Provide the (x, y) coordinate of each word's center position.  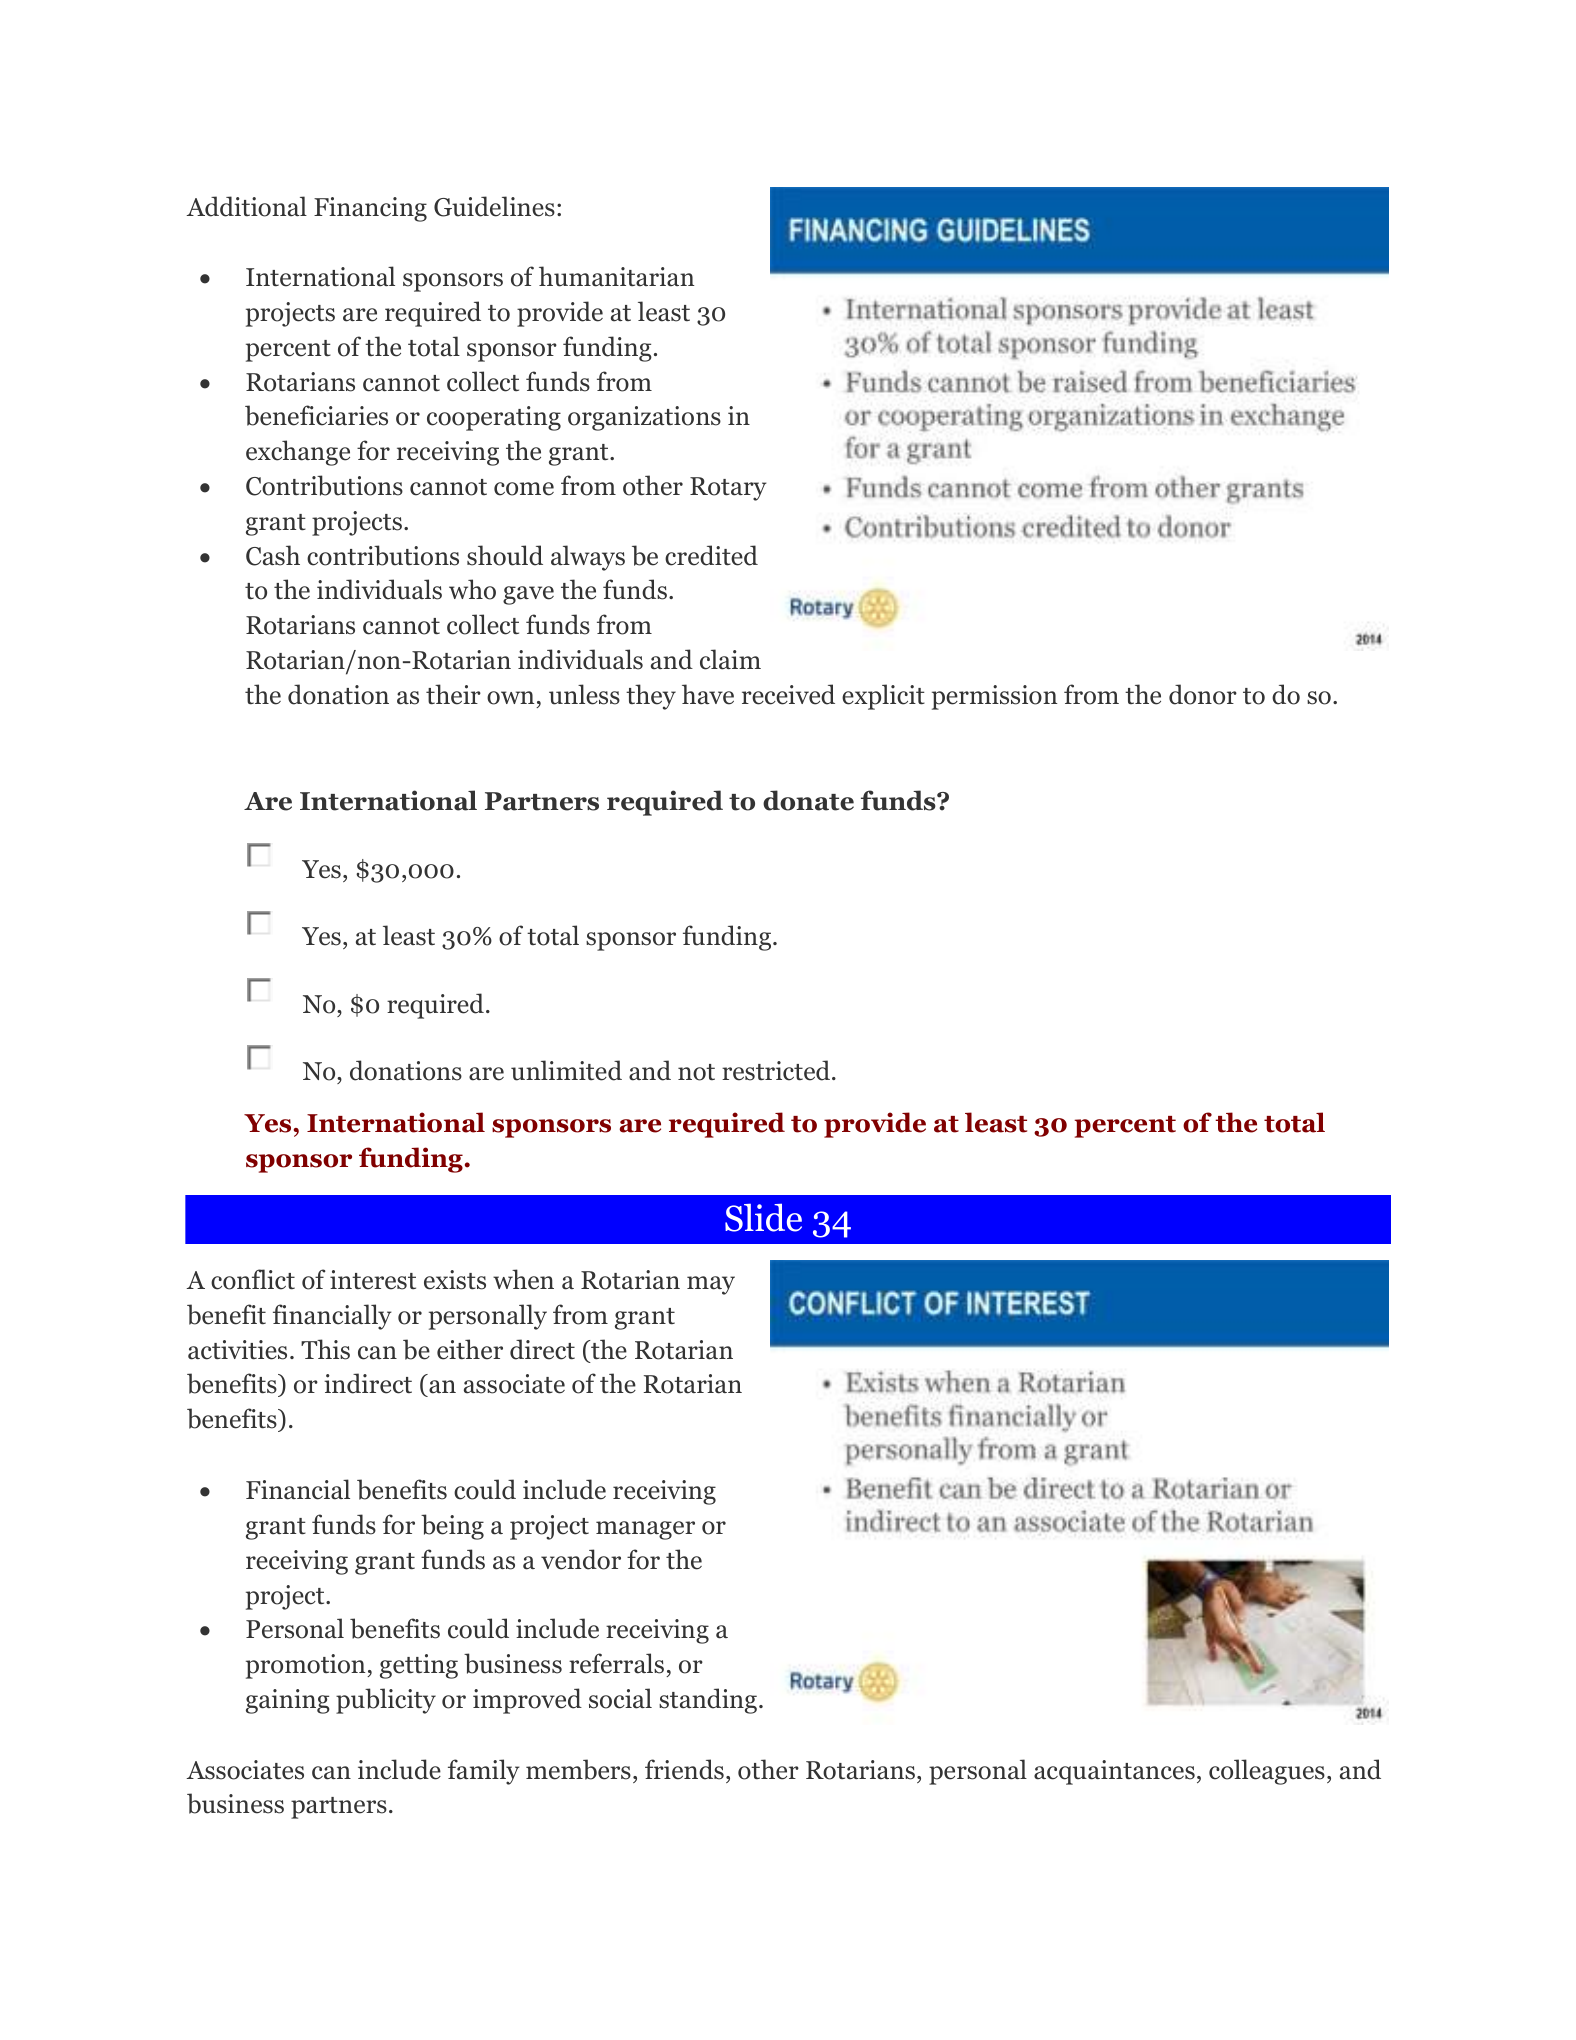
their (453, 694)
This (325, 1349)
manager (645, 1530)
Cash (273, 555)
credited (711, 555)
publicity (386, 1701)
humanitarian (616, 276)
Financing (370, 209)
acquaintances (1114, 1772)
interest (373, 1280)
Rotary (728, 489)
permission (994, 697)
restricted (777, 1070)
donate (808, 800)
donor (1203, 694)
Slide (763, 1217)
